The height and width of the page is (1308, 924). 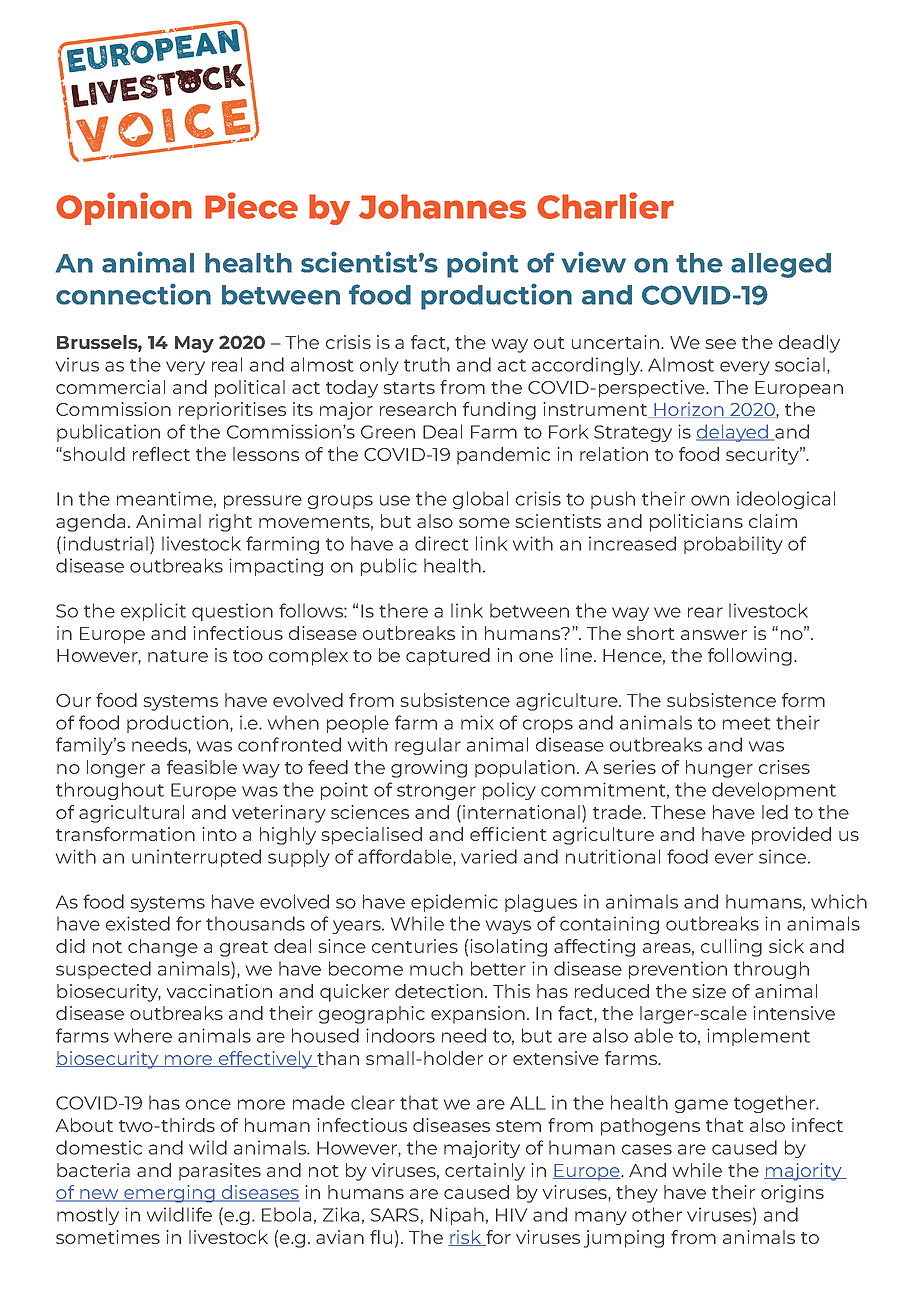 What do you see at coordinates (124, 208) in the page?
I see `Opinion` at bounding box center [124, 208].
